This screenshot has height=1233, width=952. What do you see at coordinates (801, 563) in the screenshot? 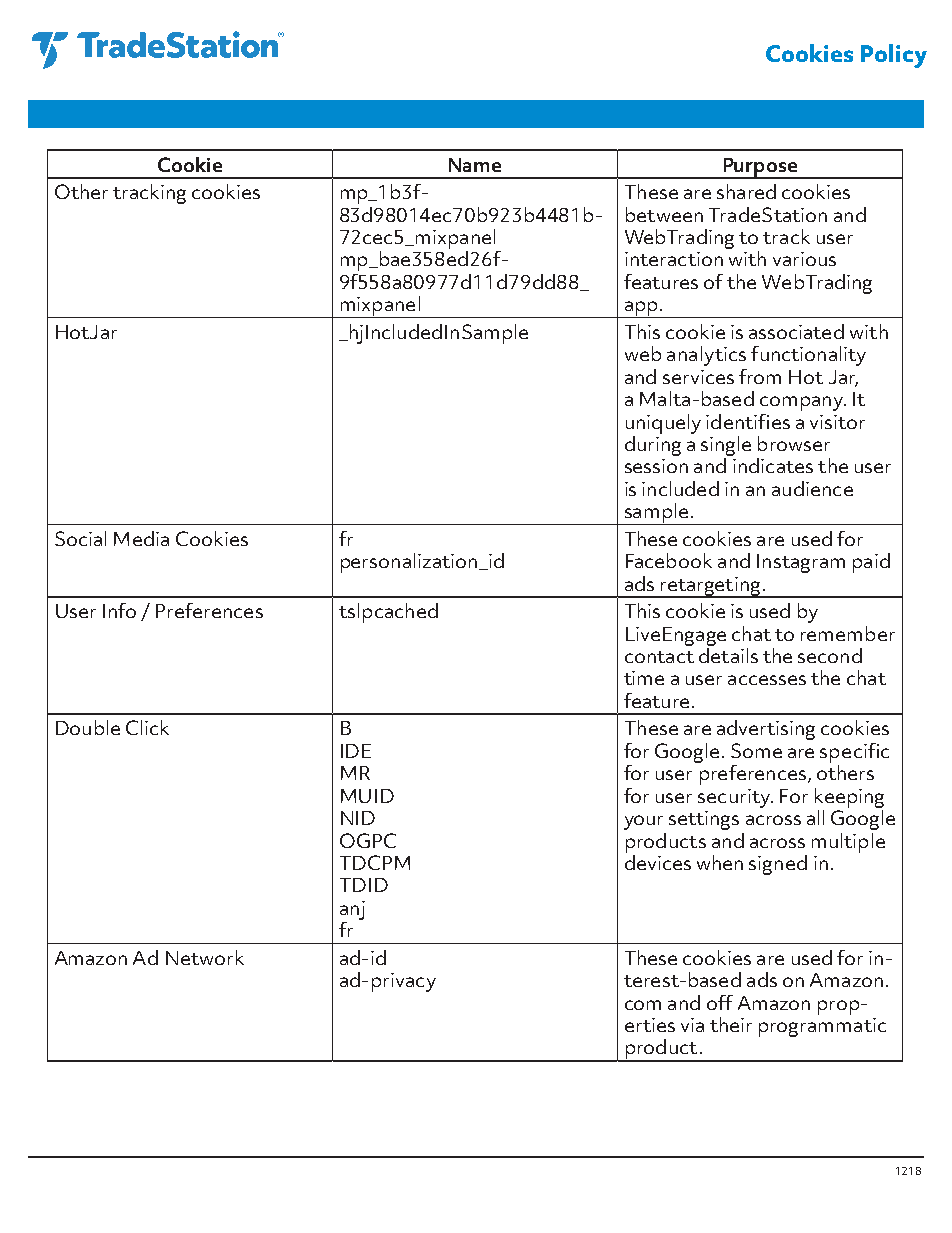
I see `Instagram` at bounding box center [801, 563].
